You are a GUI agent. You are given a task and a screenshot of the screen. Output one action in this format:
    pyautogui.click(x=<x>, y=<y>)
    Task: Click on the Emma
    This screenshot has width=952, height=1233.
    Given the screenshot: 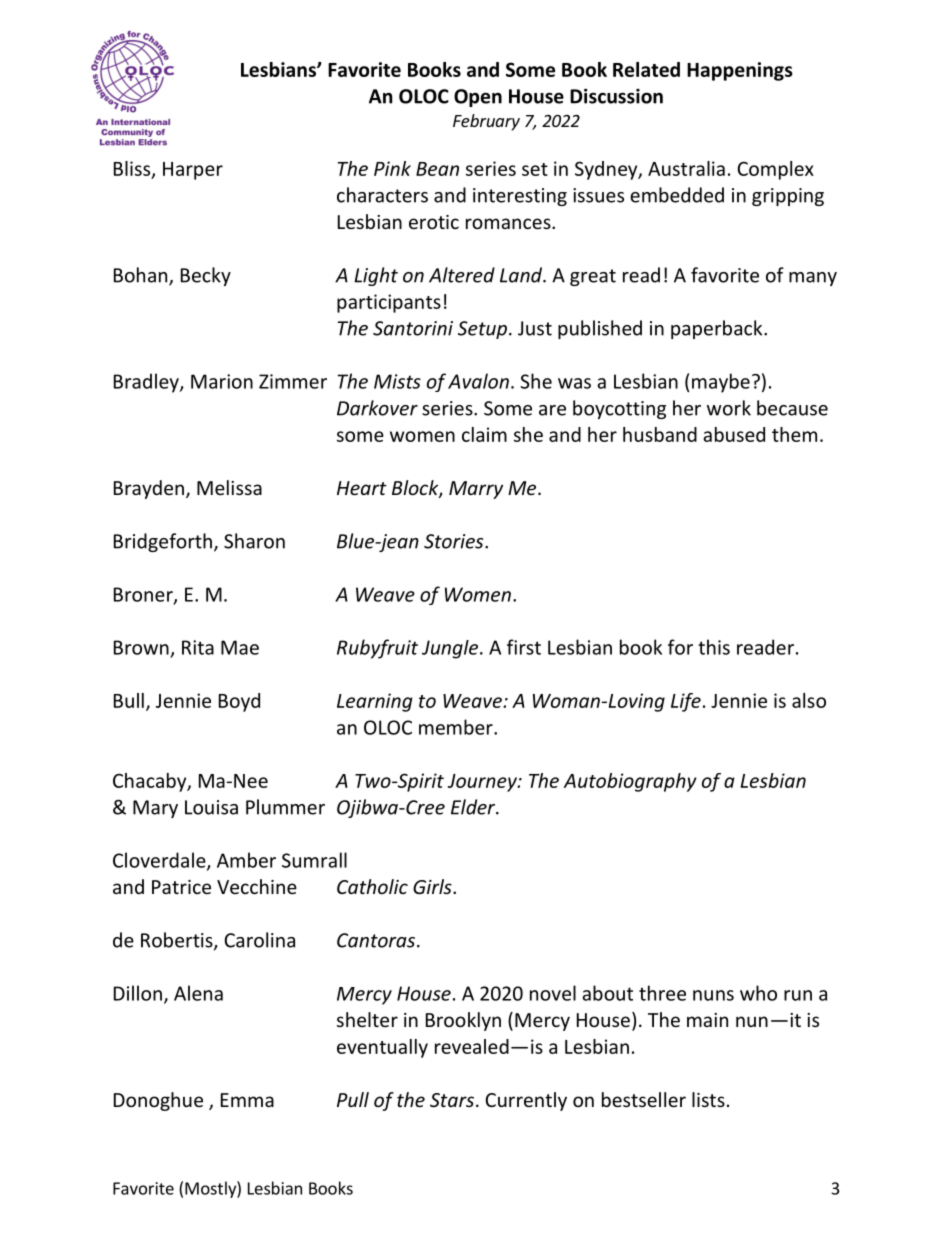 What is the action you would take?
    pyautogui.click(x=247, y=1100)
